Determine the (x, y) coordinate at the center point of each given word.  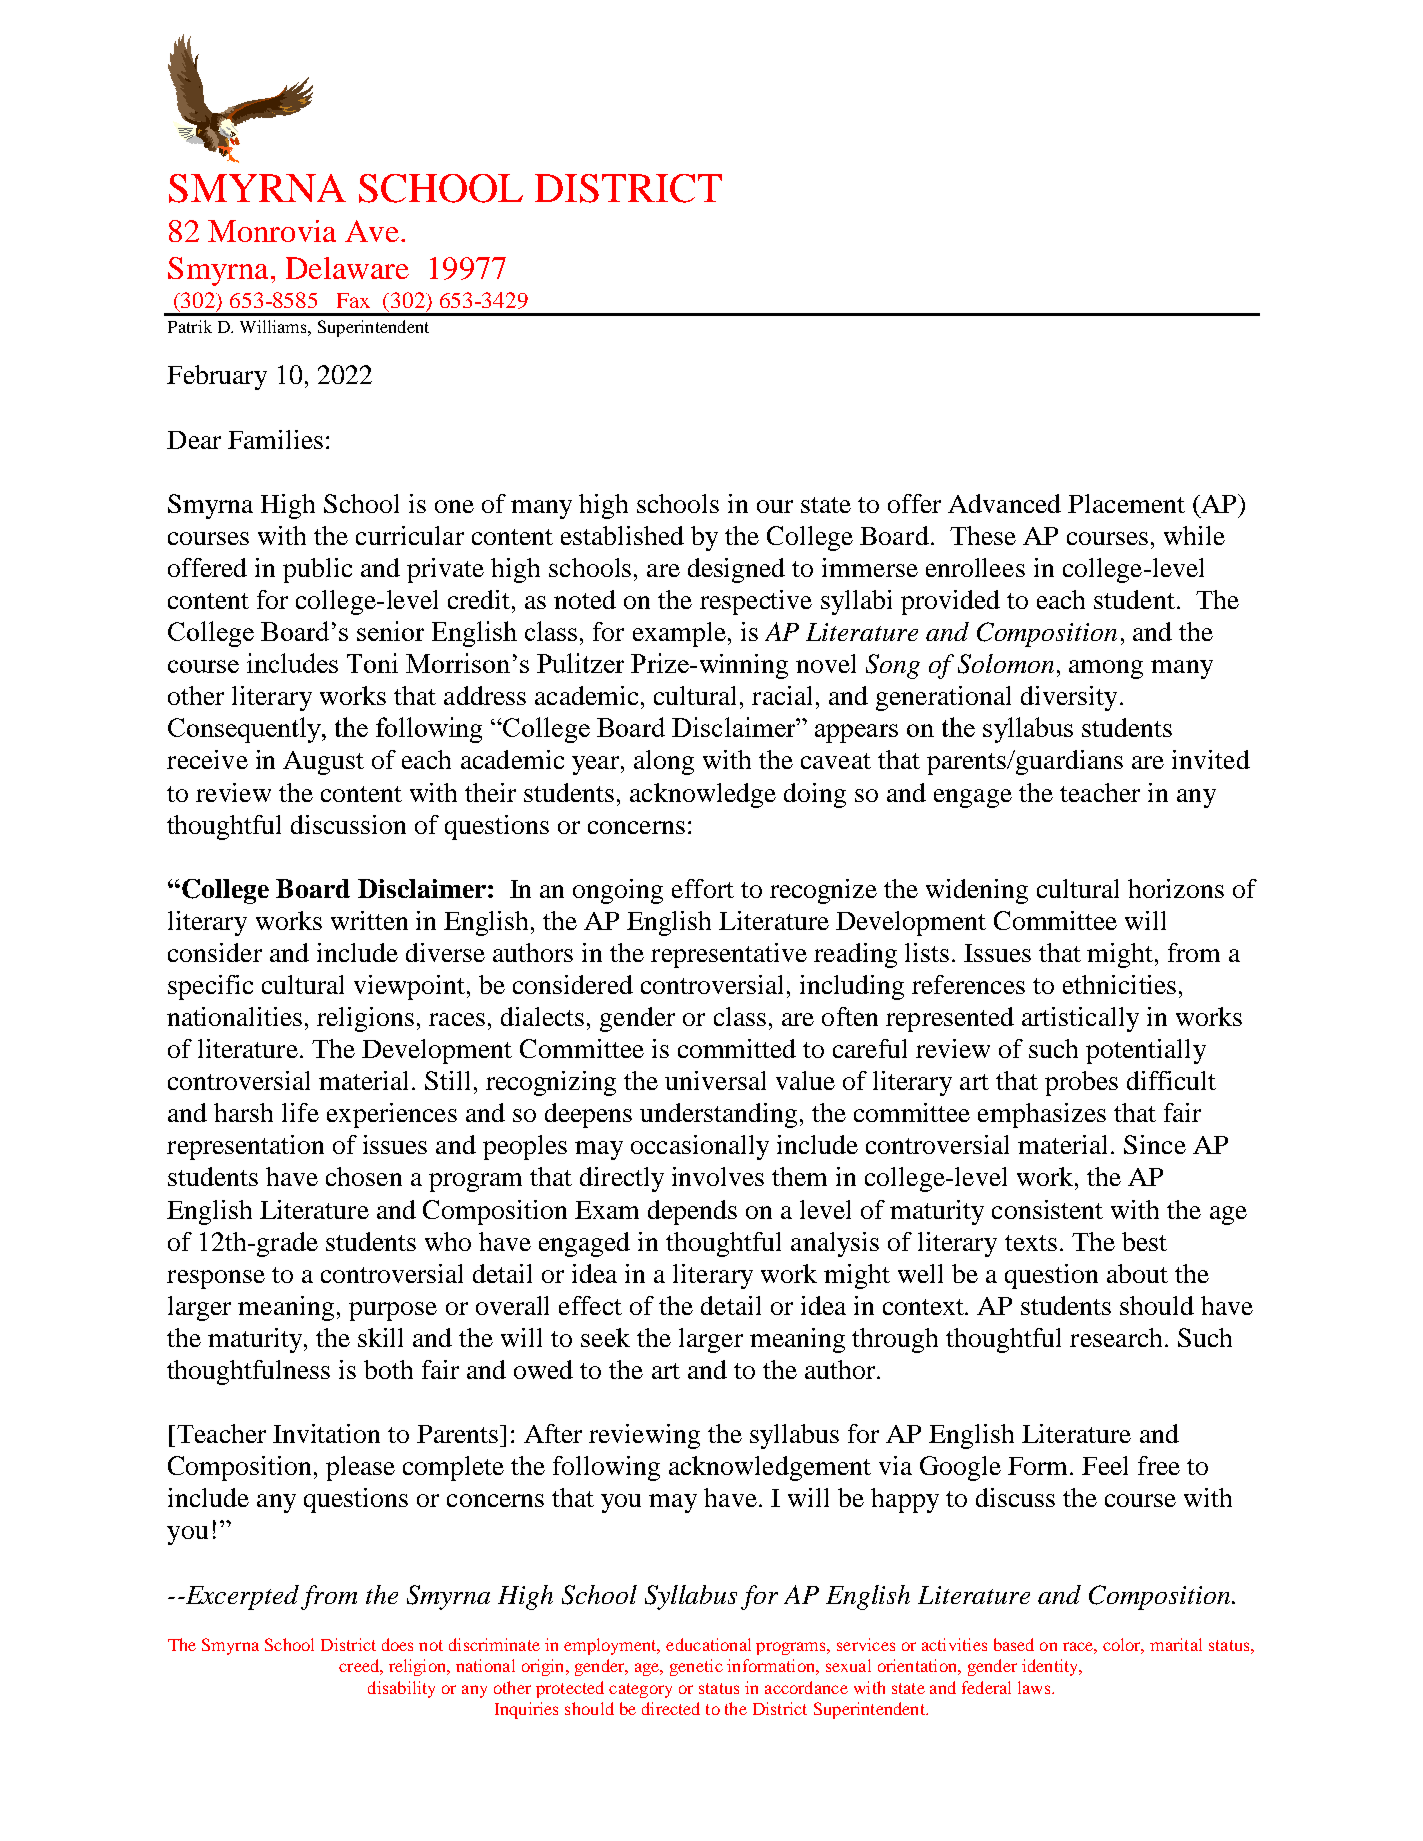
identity (1051, 1667)
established (622, 535)
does (397, 1644)
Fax (353, 300)
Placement (1126, 503)
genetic (696, 1667)
